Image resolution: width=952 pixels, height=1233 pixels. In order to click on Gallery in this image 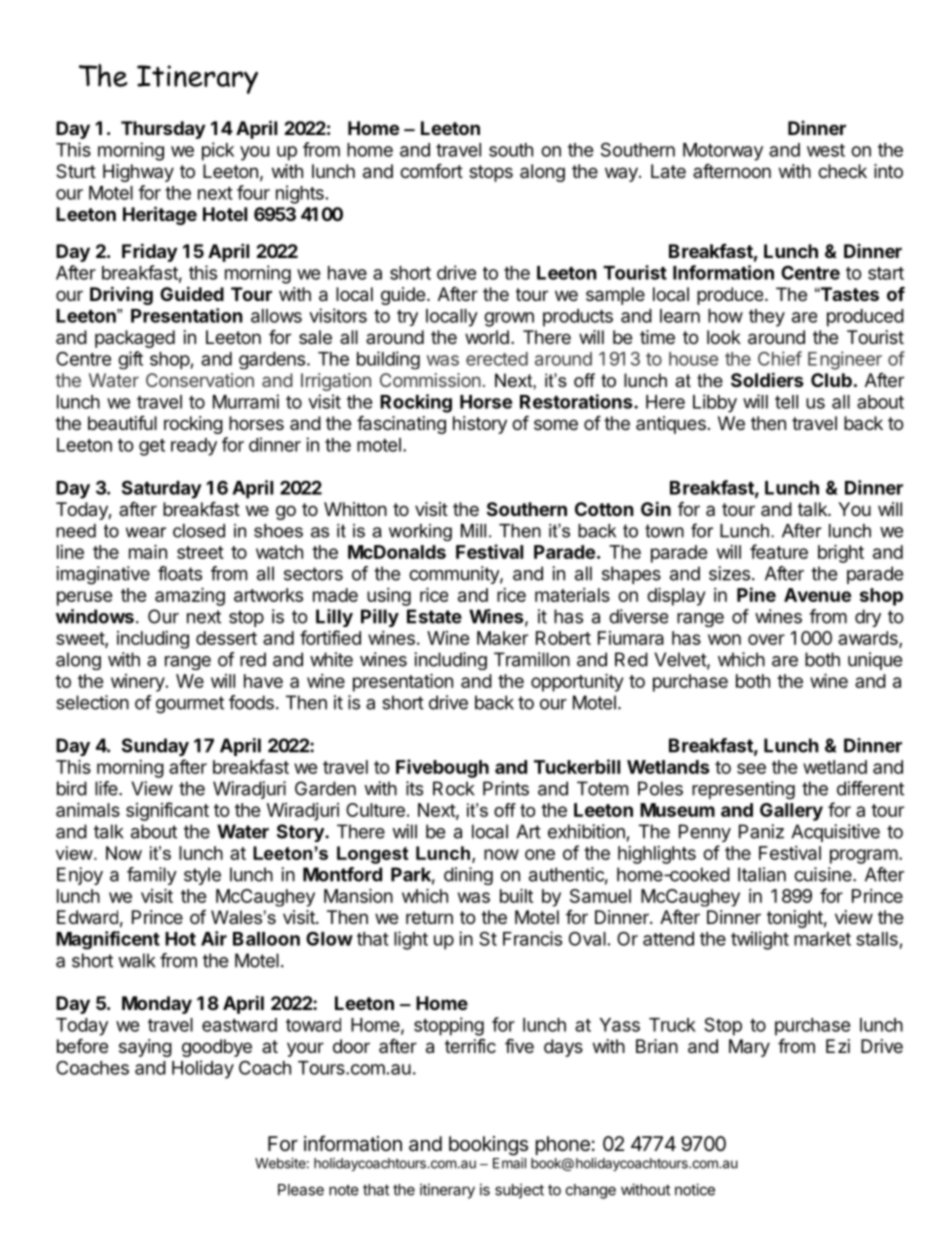, I will do `click(791, 812)`.
